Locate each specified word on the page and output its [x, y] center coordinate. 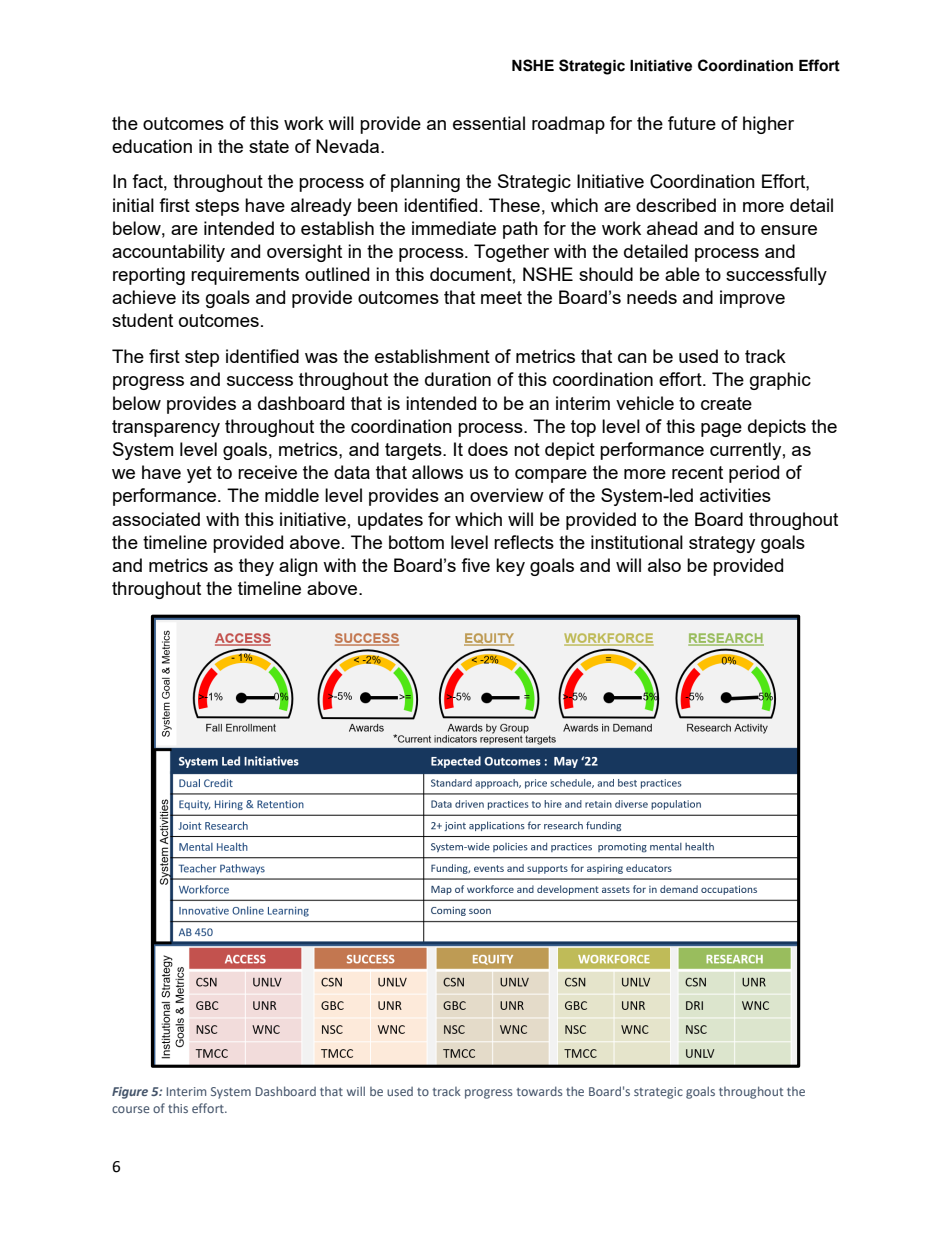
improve [752, 299]
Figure [130, 1093]
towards [540, 1091]
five [475, 565]
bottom [416, 542]
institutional [637, 542]
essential [489, 123]
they [256, 567]
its [191, 297]
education [152, 146]
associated [156, 519]
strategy [722, 544]
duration [458, 379]
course [131, 1109]
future [692, 123]
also [664, 565]
